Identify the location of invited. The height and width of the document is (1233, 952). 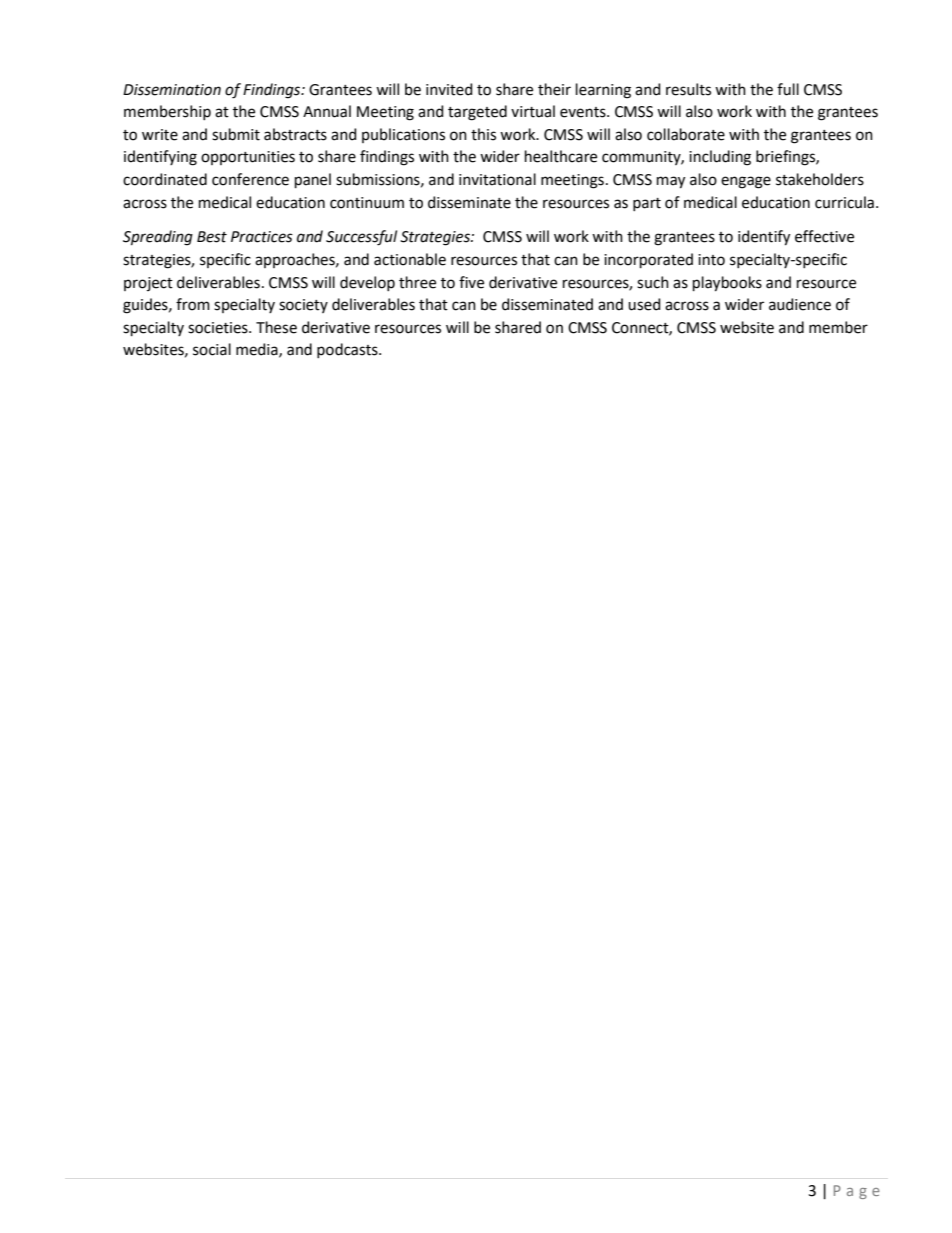
(449, 89).
